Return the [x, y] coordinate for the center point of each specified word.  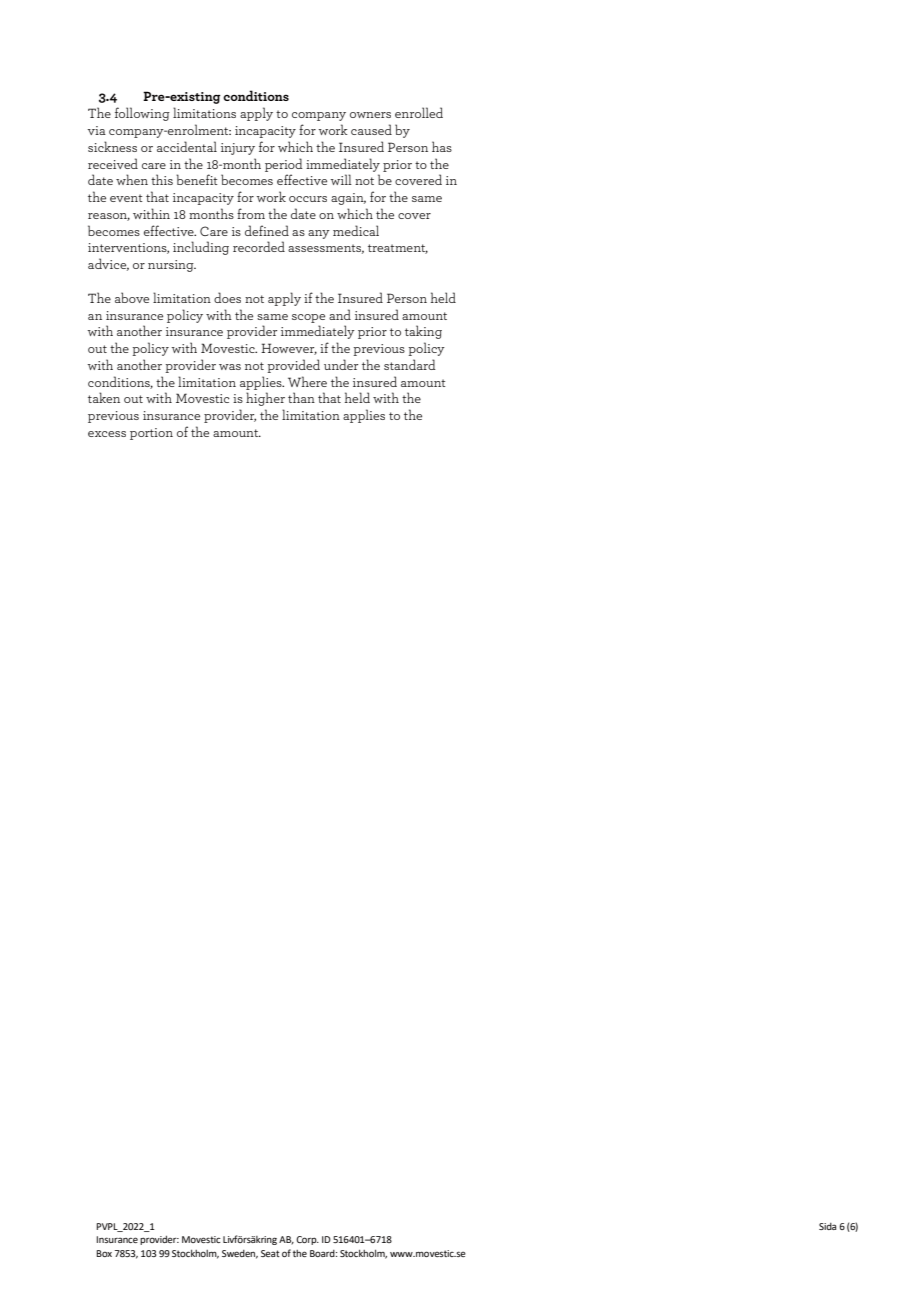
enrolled [419, 112]
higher [265, 399]
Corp [307, 1240]
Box [104, 1253]
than [301, 397]
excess [107, 434]
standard [410, 364]
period [284, 165]
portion [151, 434]
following [142, 114]
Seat [270, 1253]
